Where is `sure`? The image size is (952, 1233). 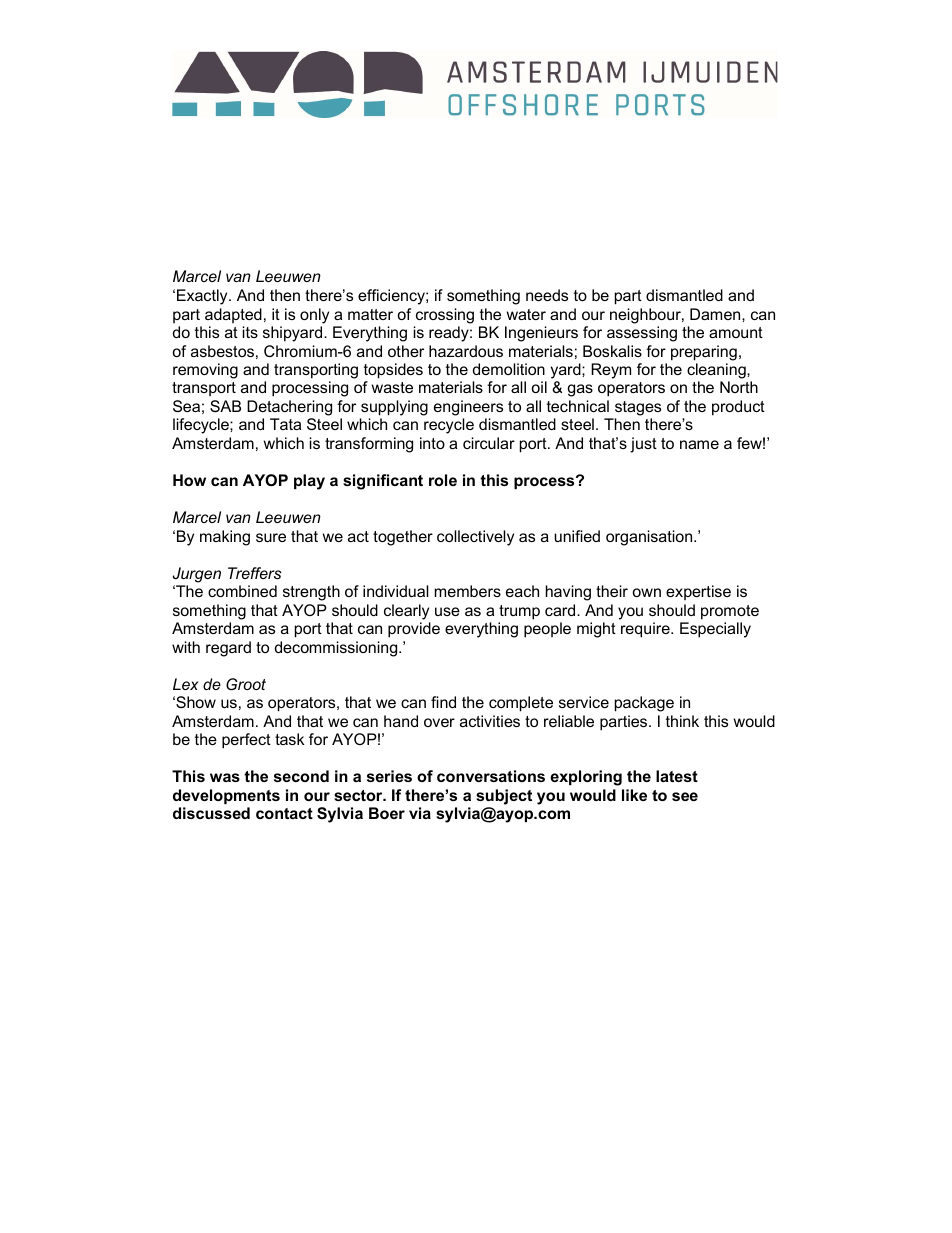
sure is located at coordinates (271, 537).
